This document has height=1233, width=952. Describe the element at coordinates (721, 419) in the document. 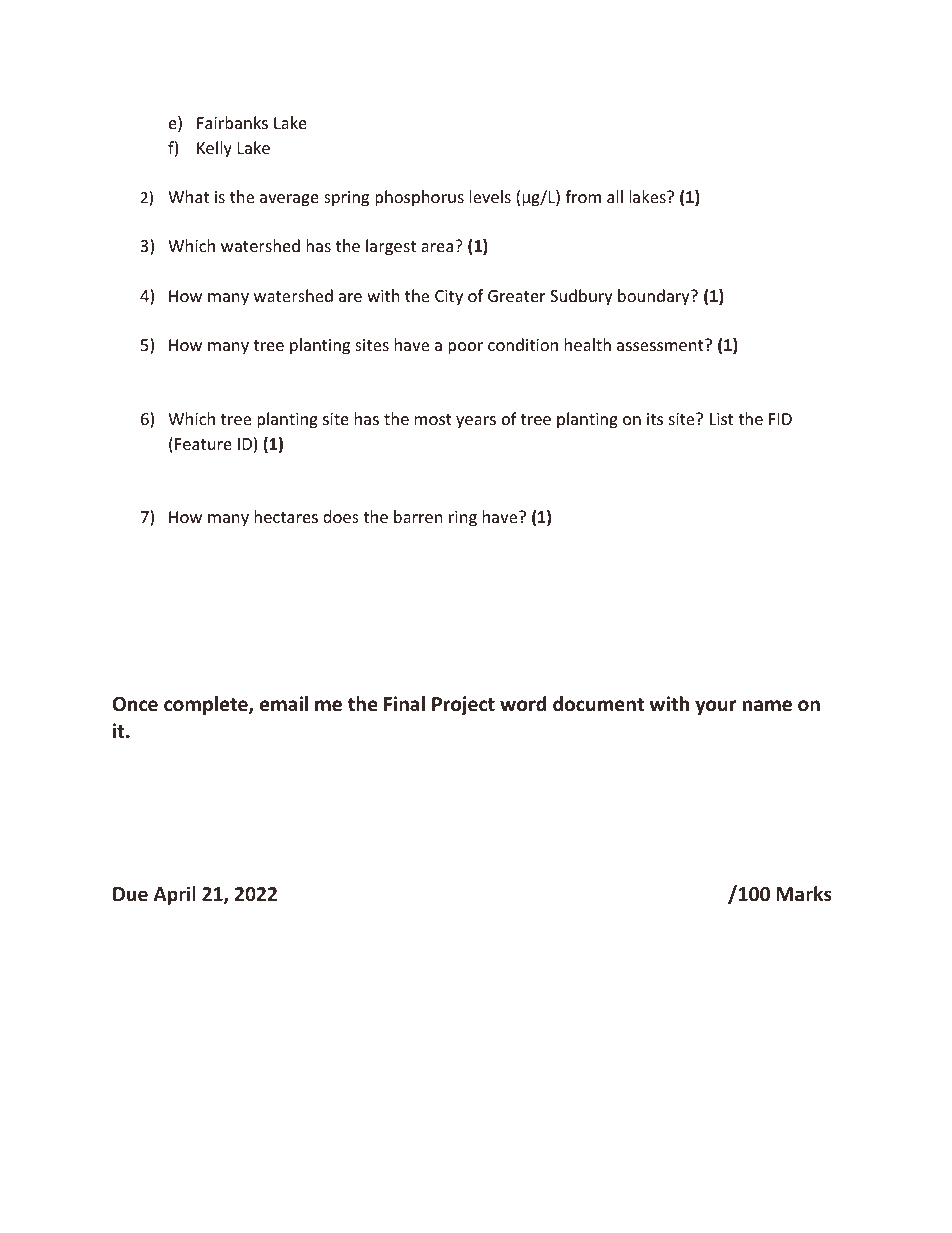

I see `List` at that location.
